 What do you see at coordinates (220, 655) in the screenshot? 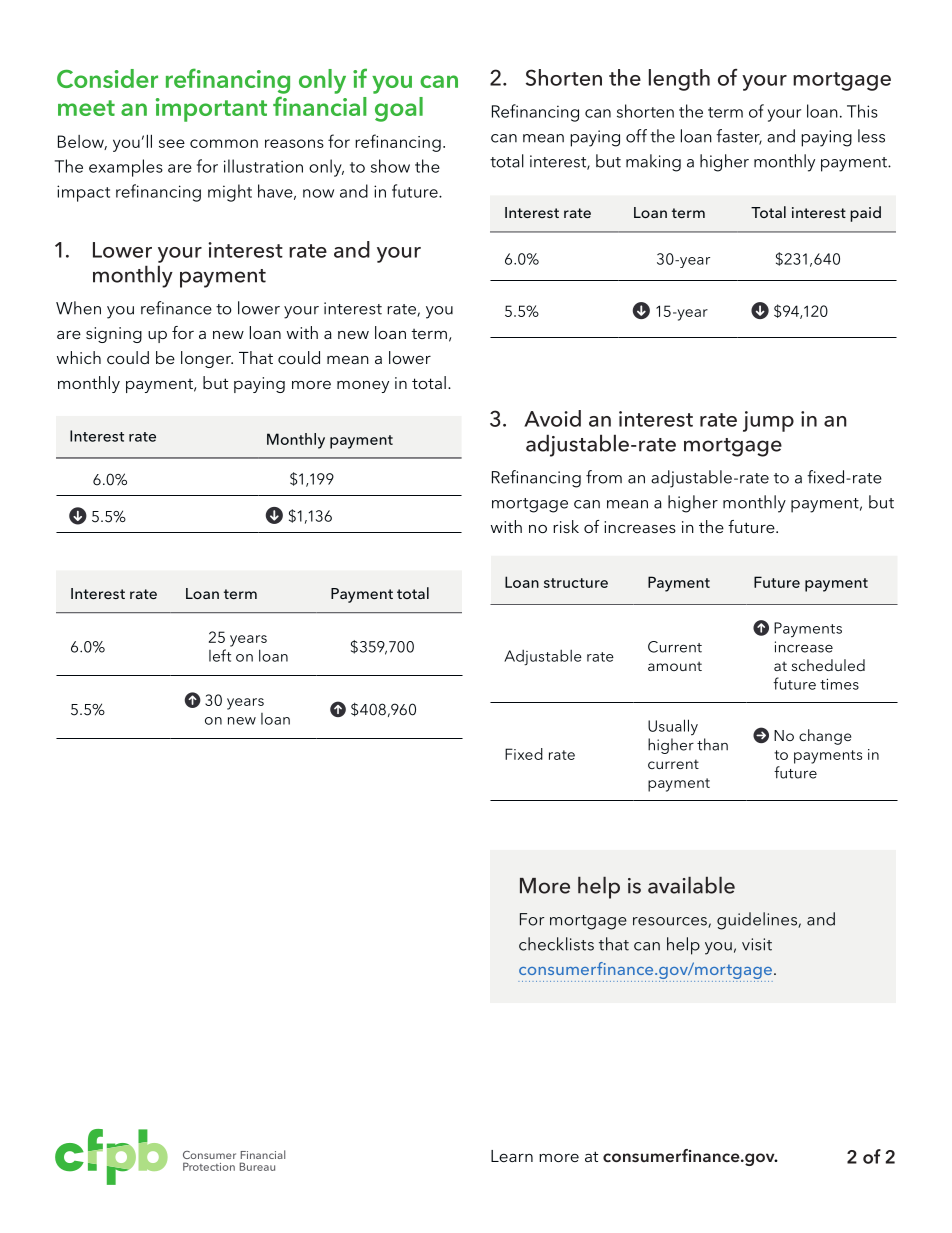
I see `left` at bounding box center [220, 655].
